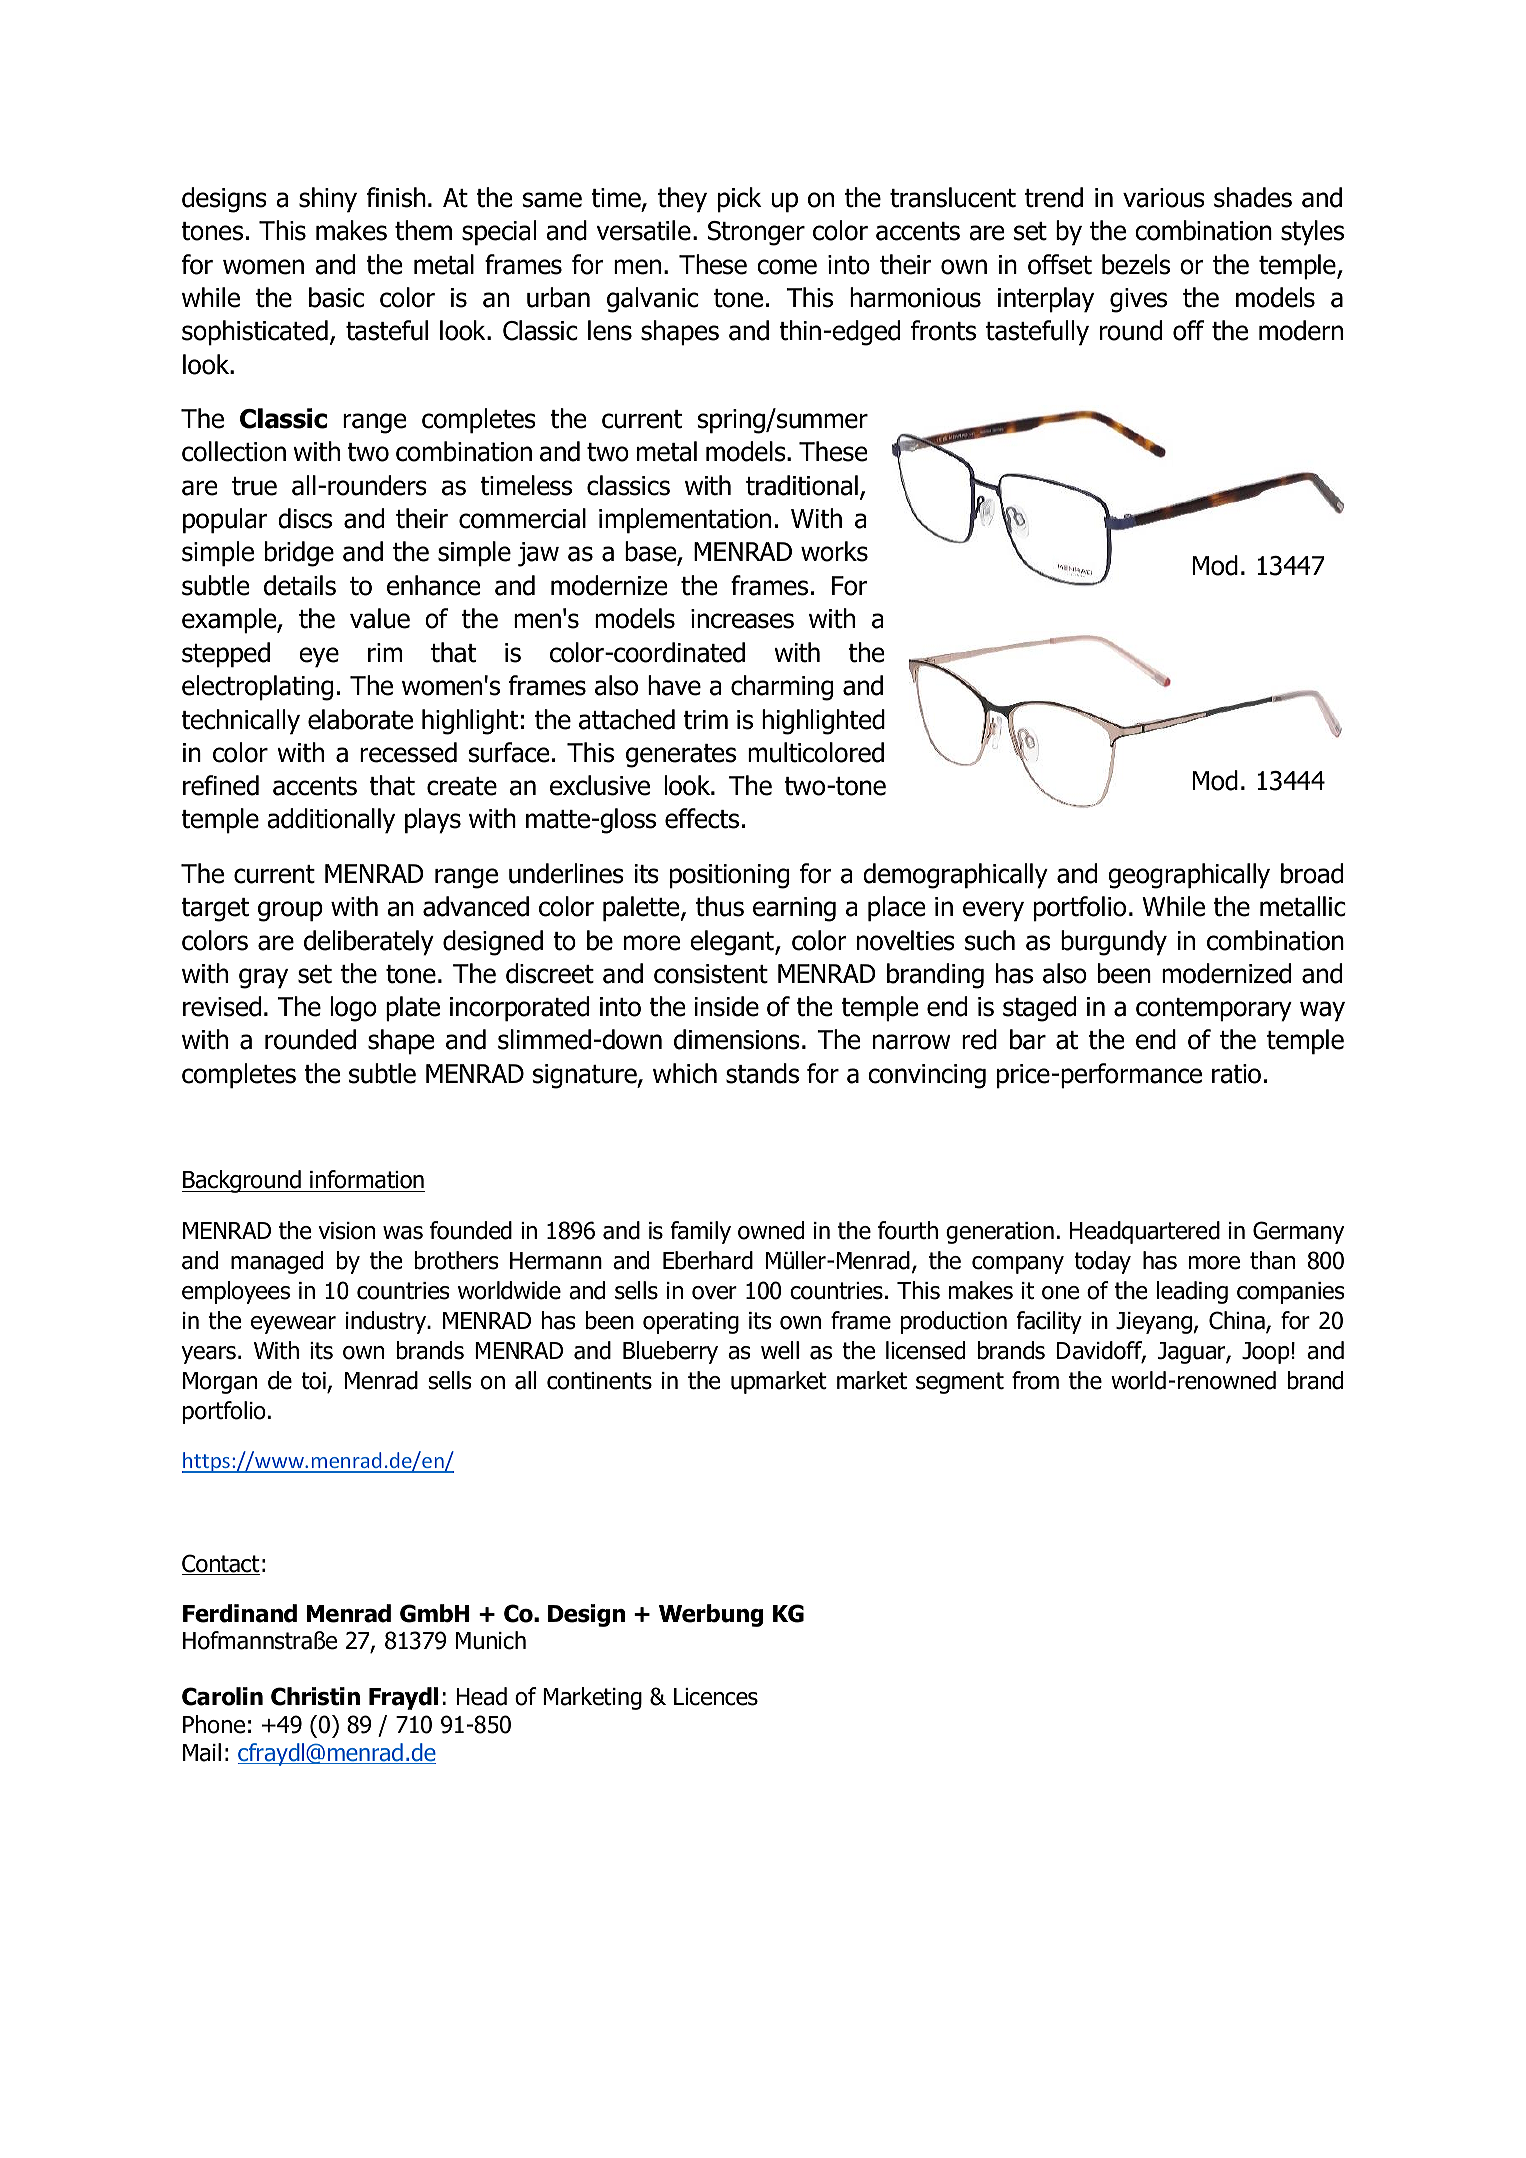 The width and height of the page is (1526, 2158). I want to click on consistent, so click(711, 974).
